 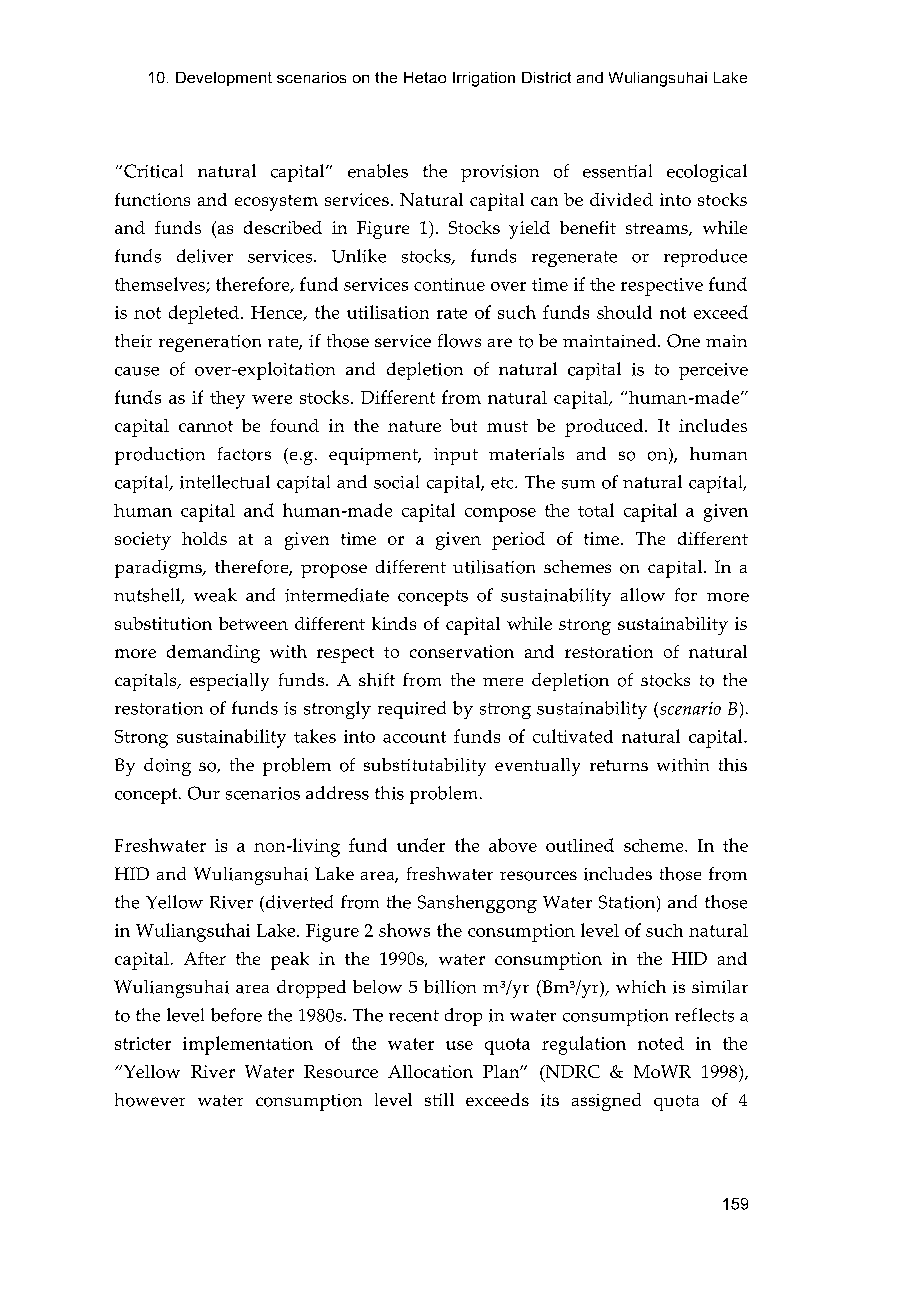 What do you see at coordinates (484, 79) in the page?
I see `Irrigation` at bounding box center [484, 79].
